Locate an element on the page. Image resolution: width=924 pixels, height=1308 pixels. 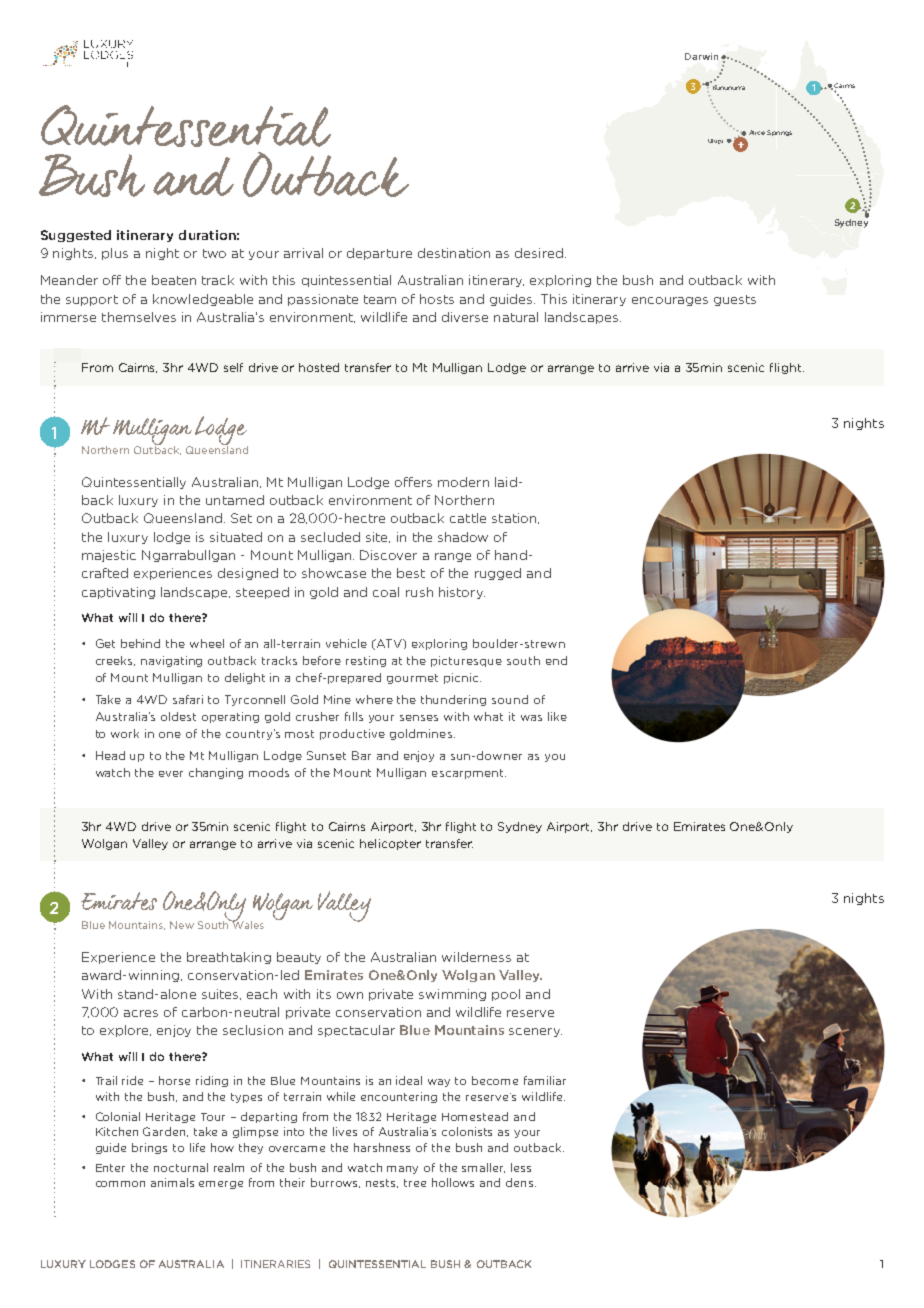
end is located at coordinates (556, 660).
